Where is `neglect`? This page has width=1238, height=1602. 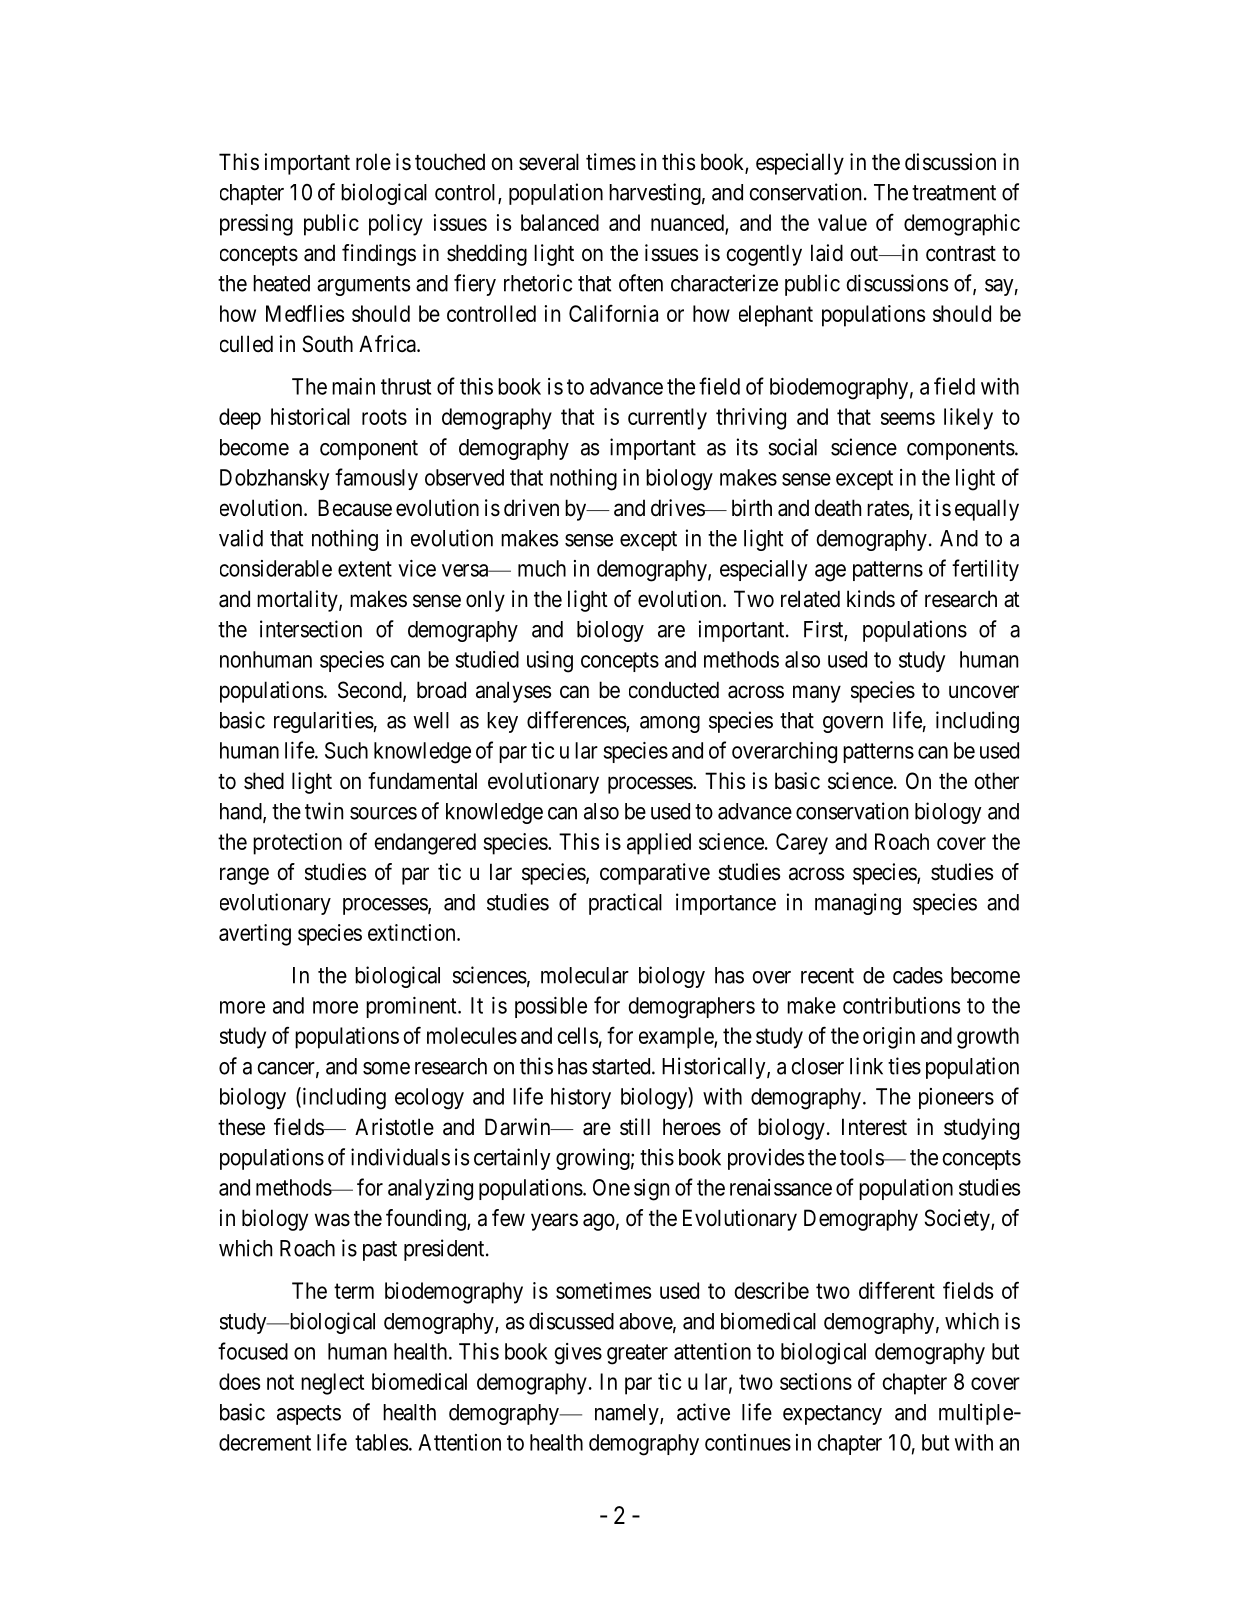 neglect is located at coordinates (333, 1384).
